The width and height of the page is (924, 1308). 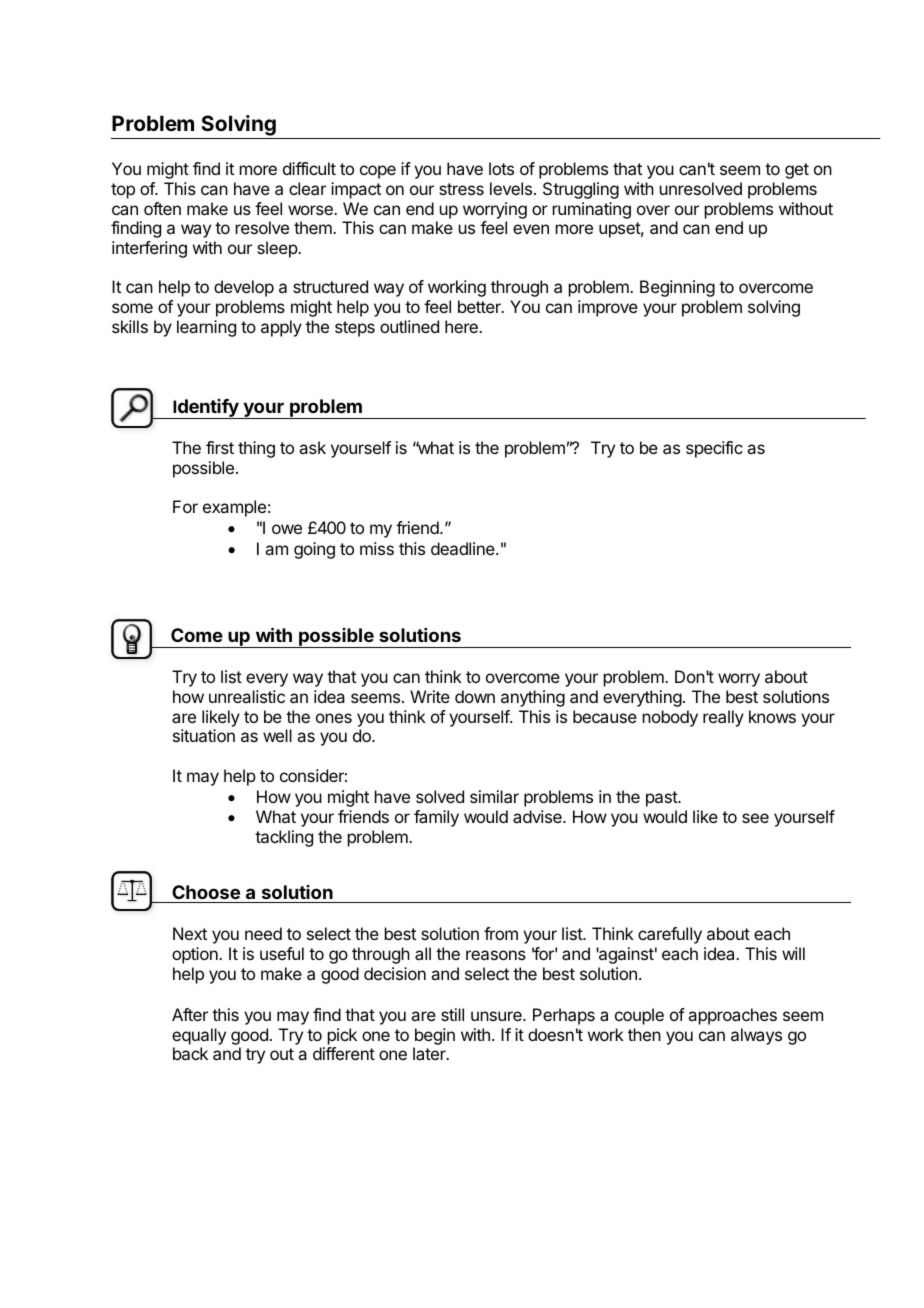 What do you see at coordinates (461, 189) in the page?
I see `stress` at bounding box center [461, 189].
